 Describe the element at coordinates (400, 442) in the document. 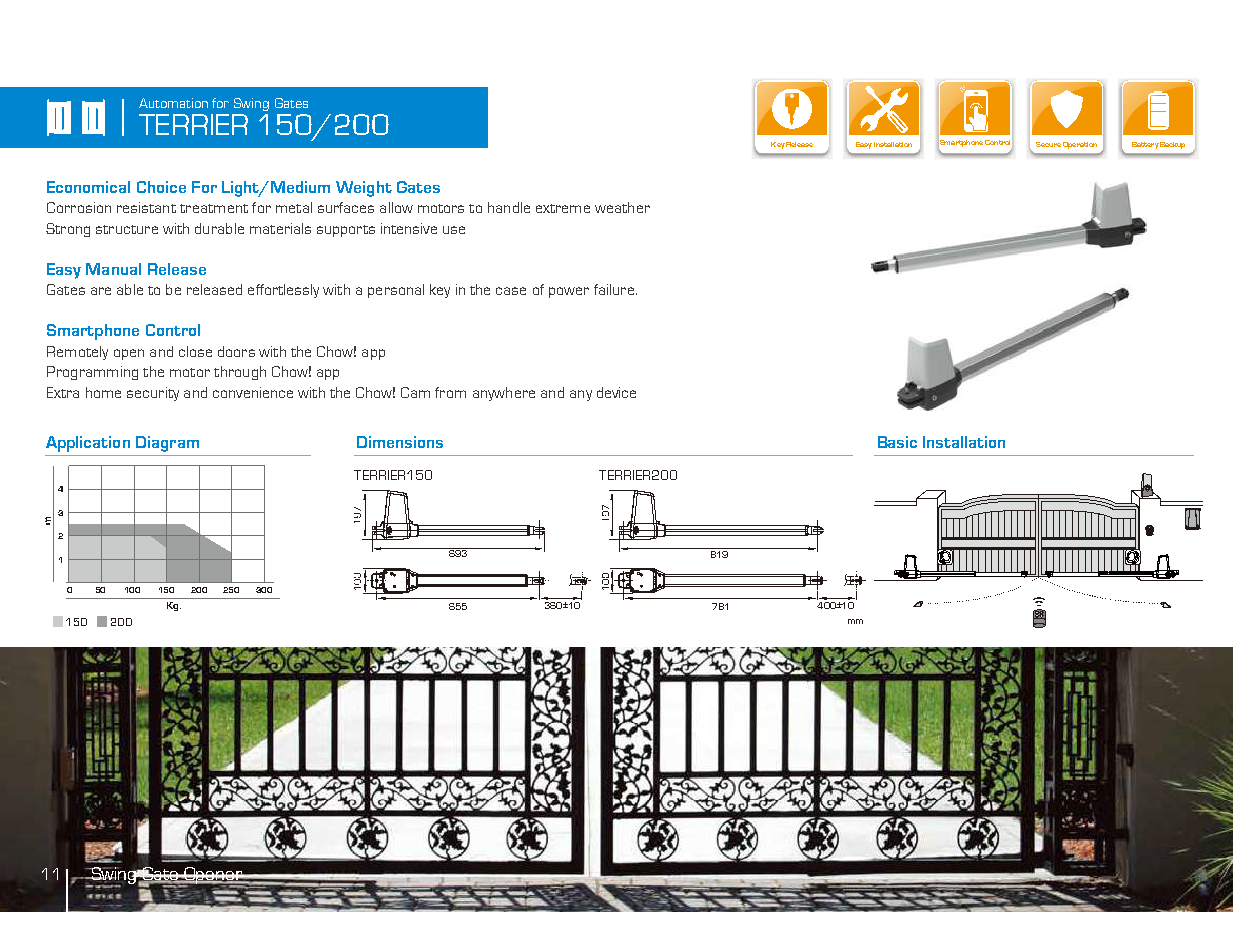

I see `Dimensions` at that location.
